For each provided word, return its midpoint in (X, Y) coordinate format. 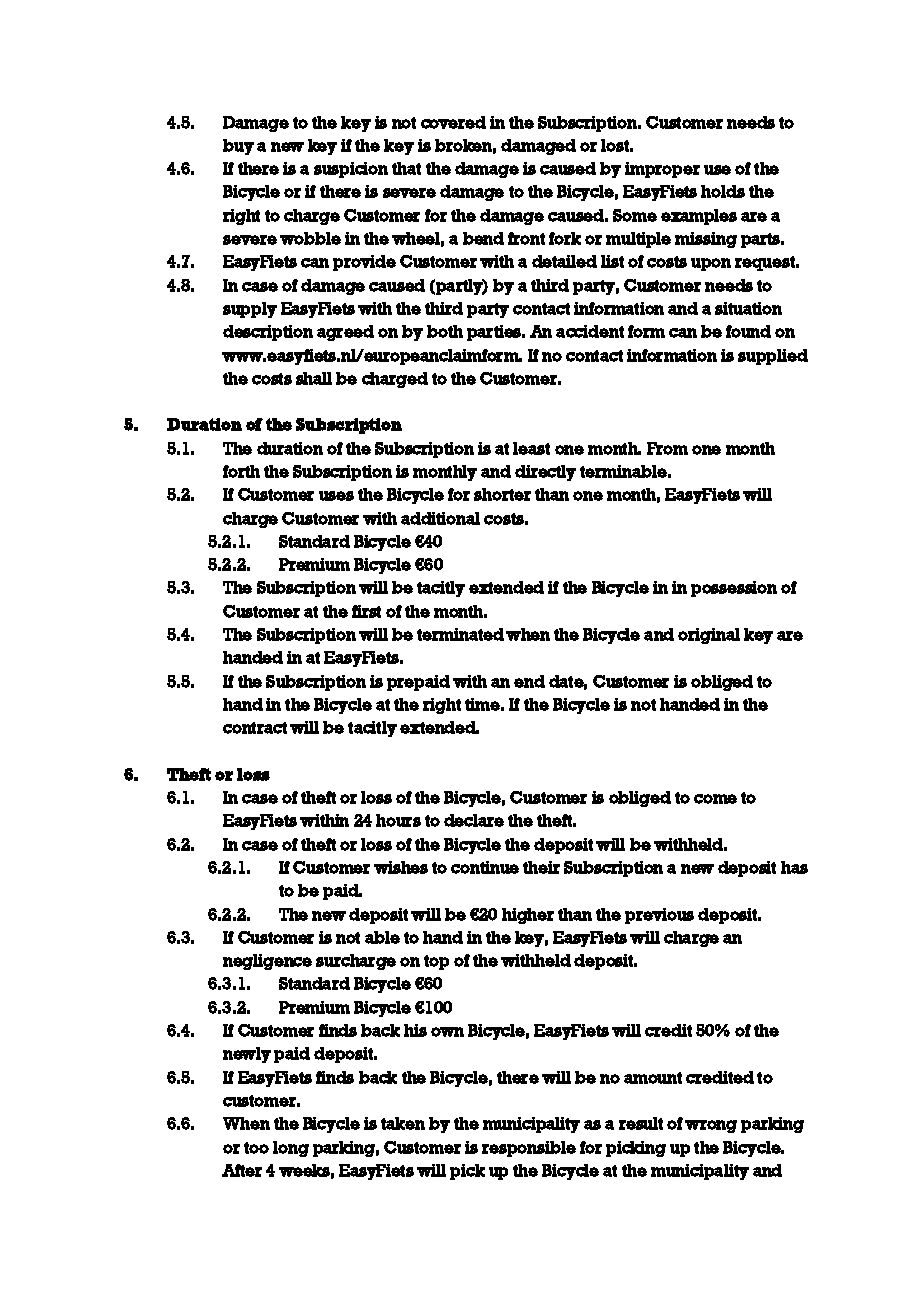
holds (723, 191)
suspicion (351, 170)
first (366, 611)
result (641, 1123)
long (291, 1149)
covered (453, 122)
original (709, 636)
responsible (529, 1149)
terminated (460, 634)
